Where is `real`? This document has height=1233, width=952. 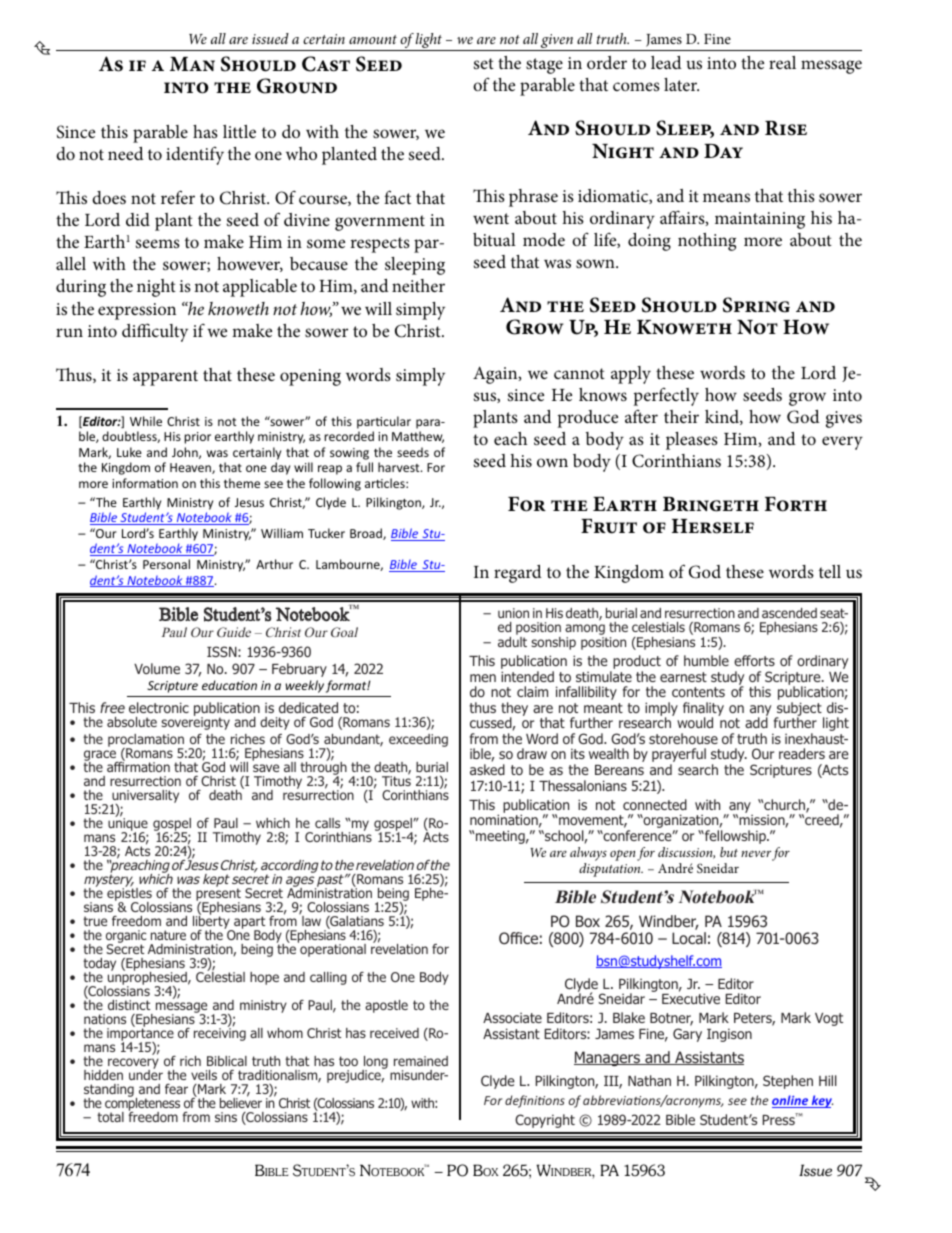
real is located at coordinates (782, 62).
